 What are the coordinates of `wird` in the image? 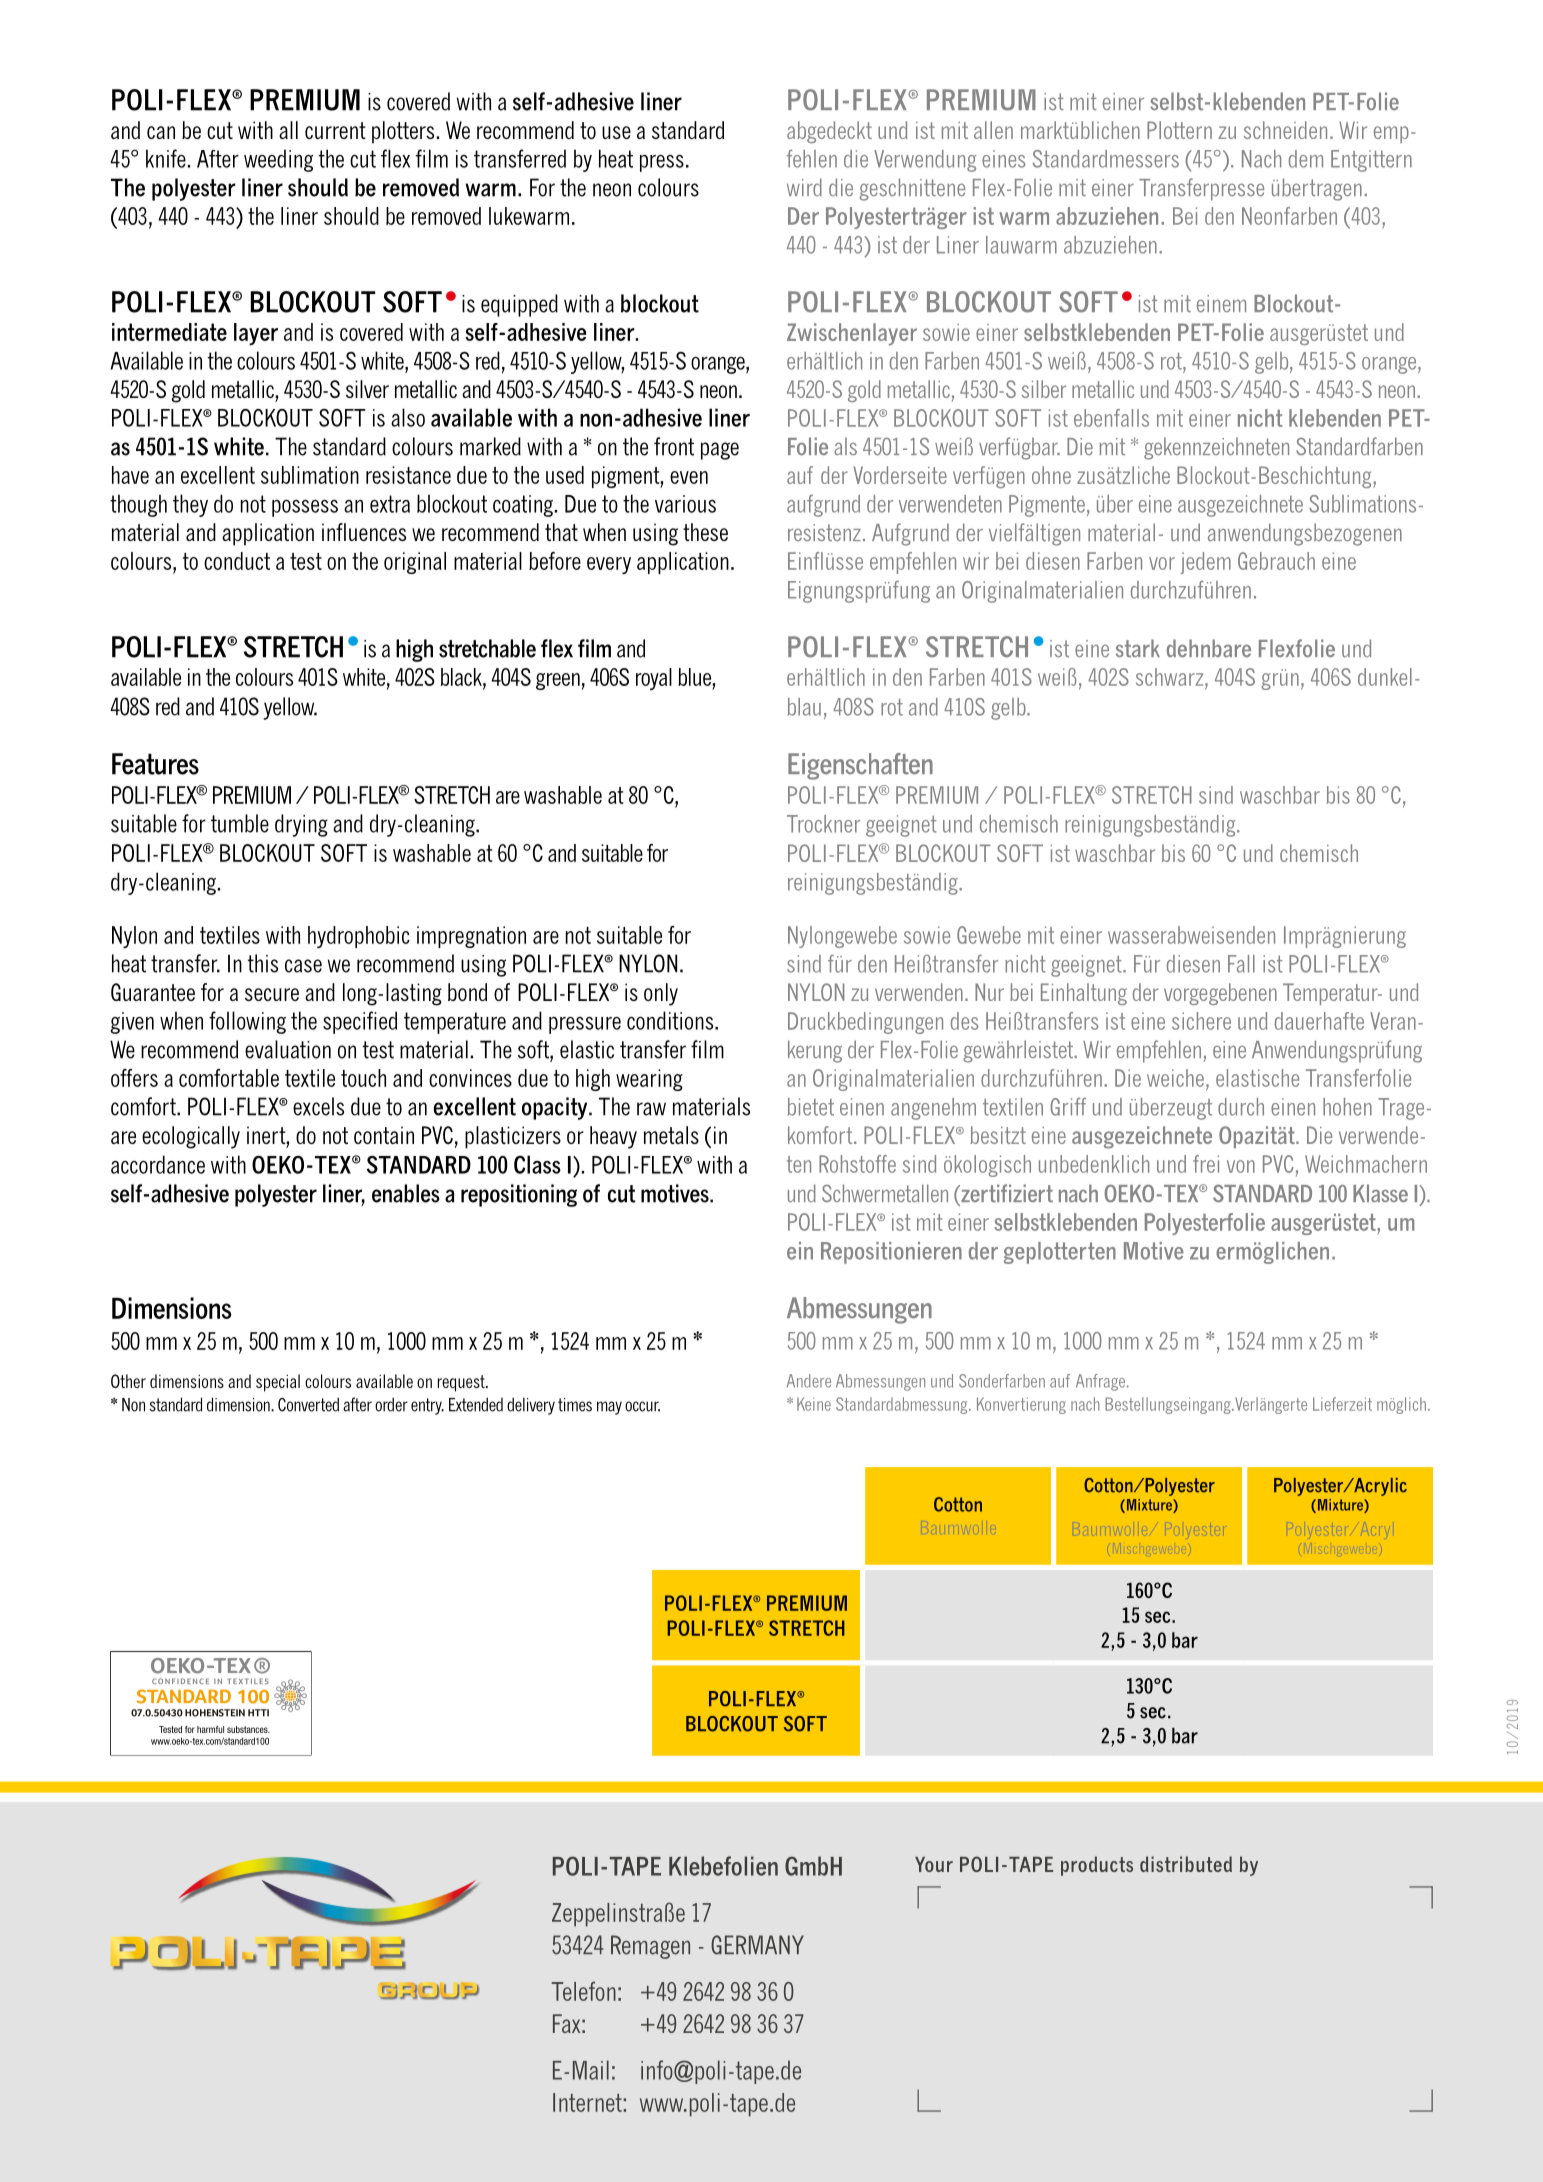 It's located at (804, 187).
